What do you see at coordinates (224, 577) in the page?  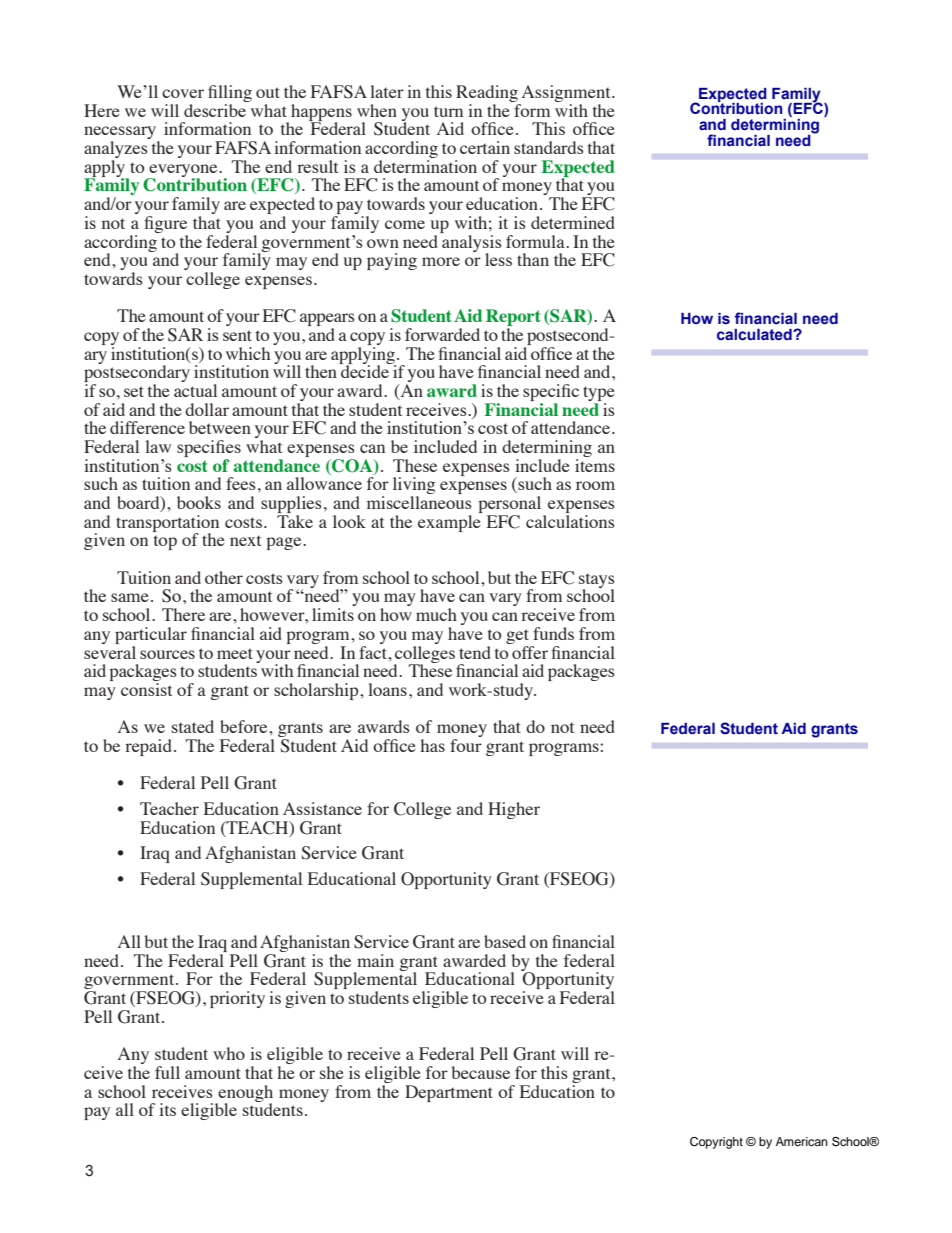 I see `other` at bounding box center [224, 577].
